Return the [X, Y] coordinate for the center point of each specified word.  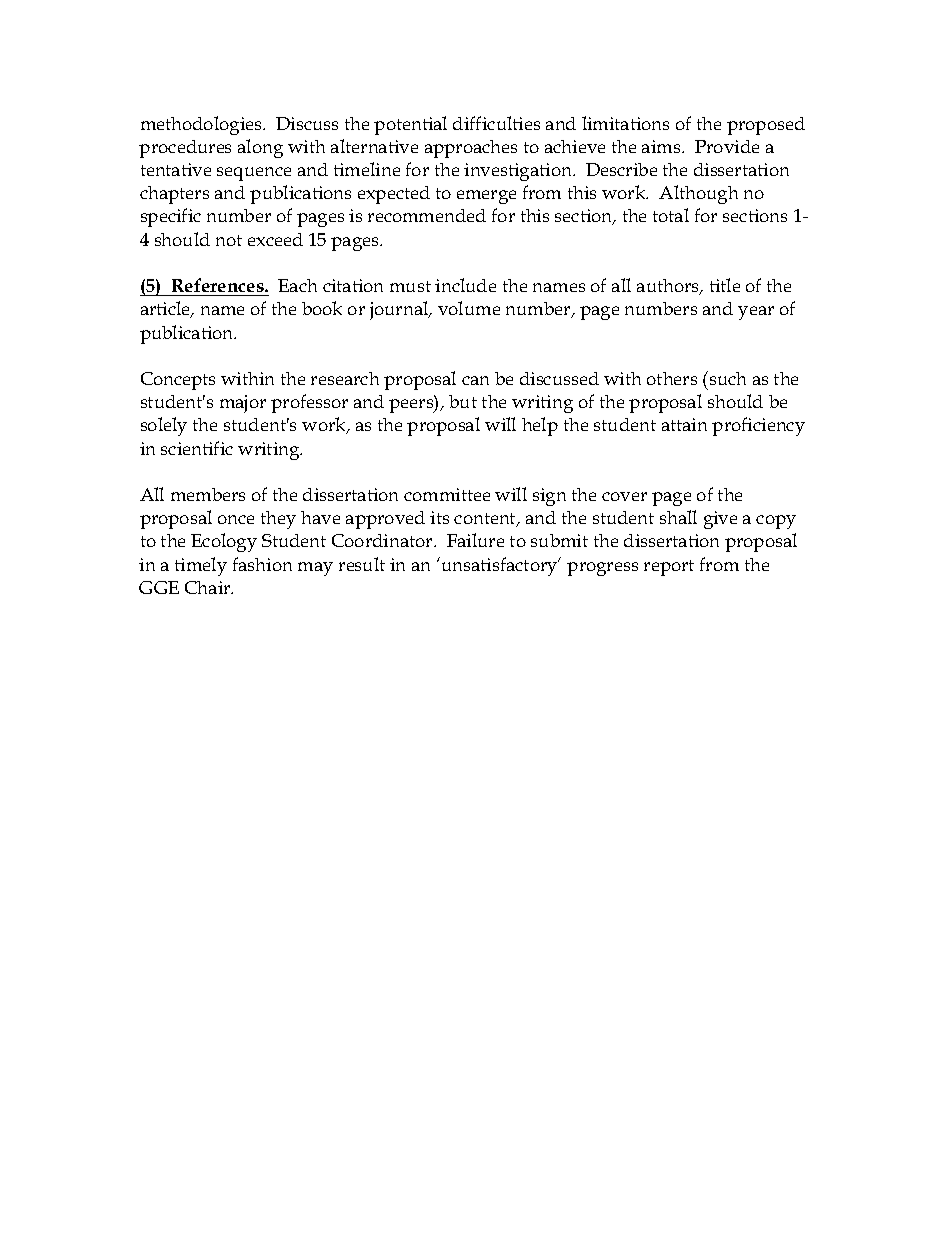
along [260, 148]
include [465, 285]
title [725, 285]
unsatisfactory [499, 566]
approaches [471, 149]
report [669, 568]
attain [684, 424]
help [540, 426]
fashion [262, 564]
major [243, 404]
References [219, 285]
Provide [727, 146]
